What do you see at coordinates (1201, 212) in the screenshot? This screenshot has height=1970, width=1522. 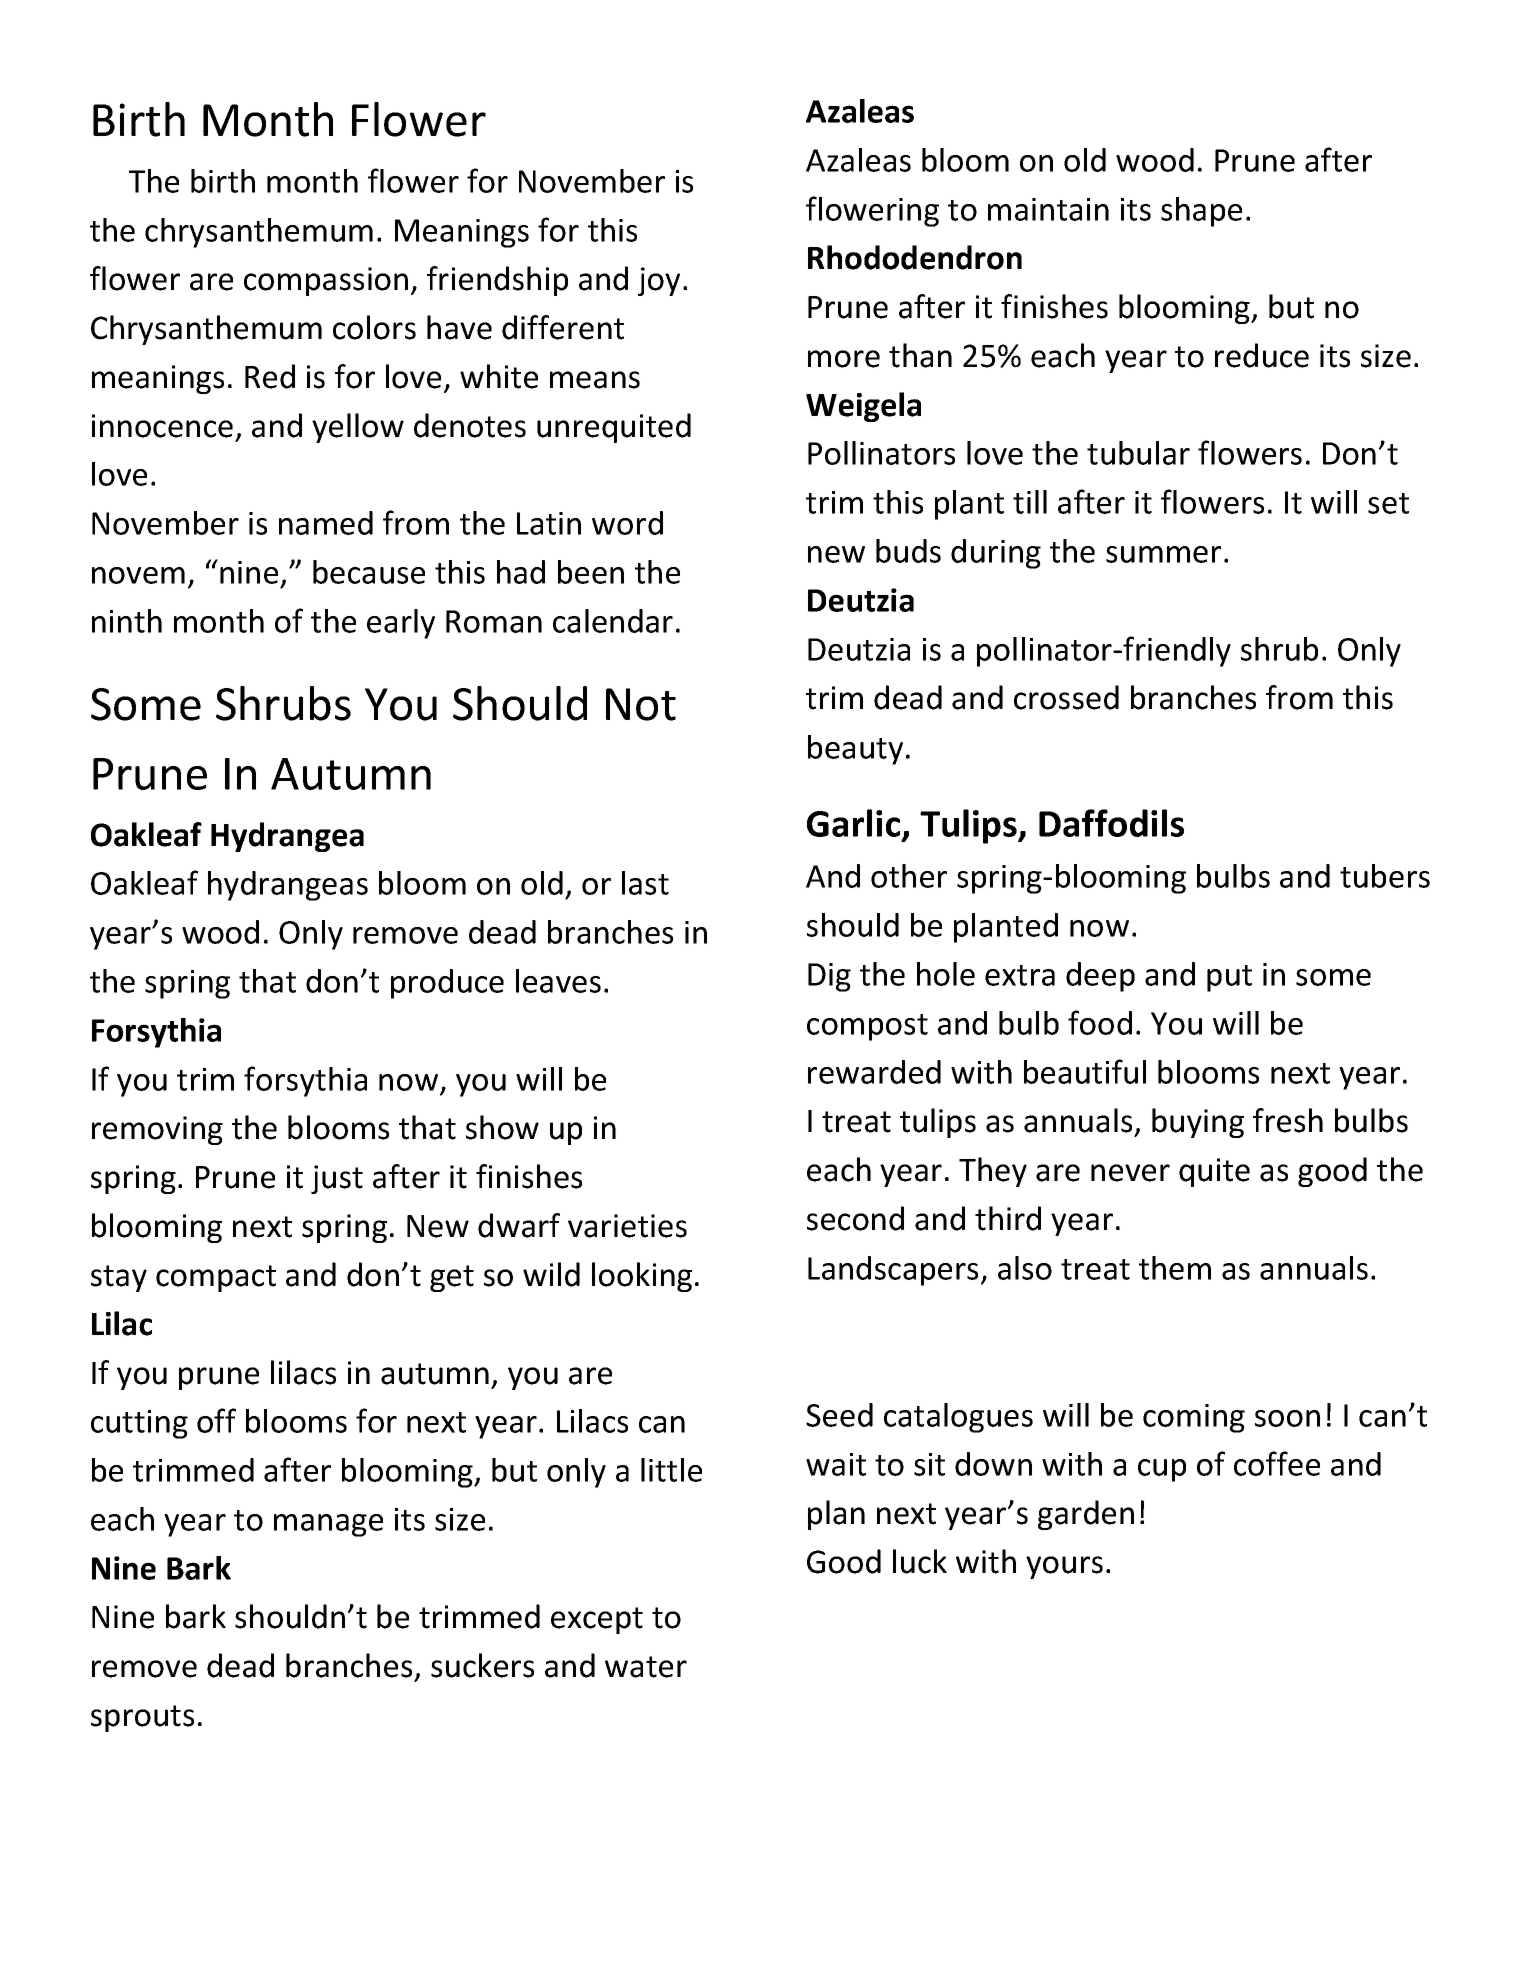 I see `shape` at bounding box center [1201, 212].
